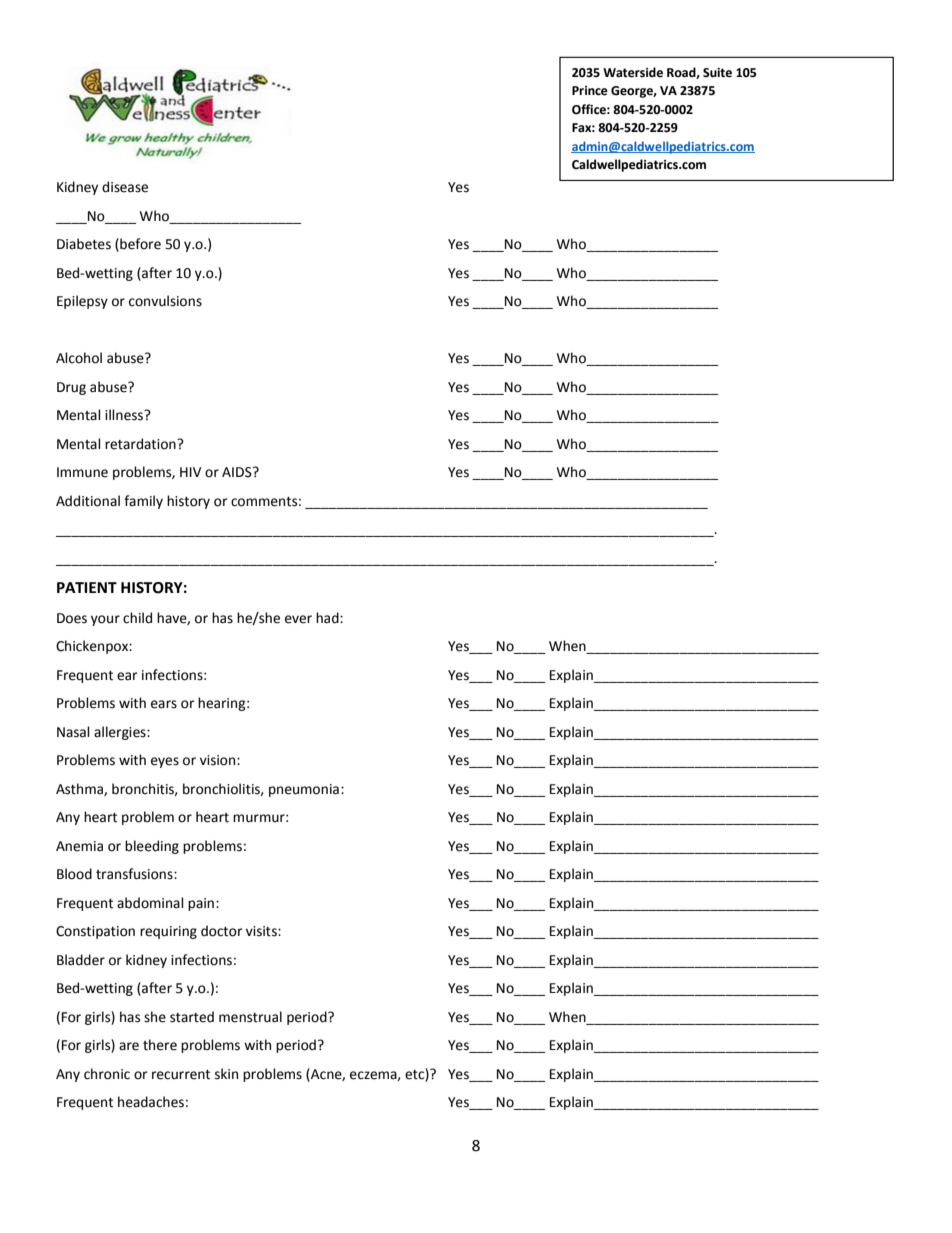  I want to click on menstrual, so click(250, 1017).
